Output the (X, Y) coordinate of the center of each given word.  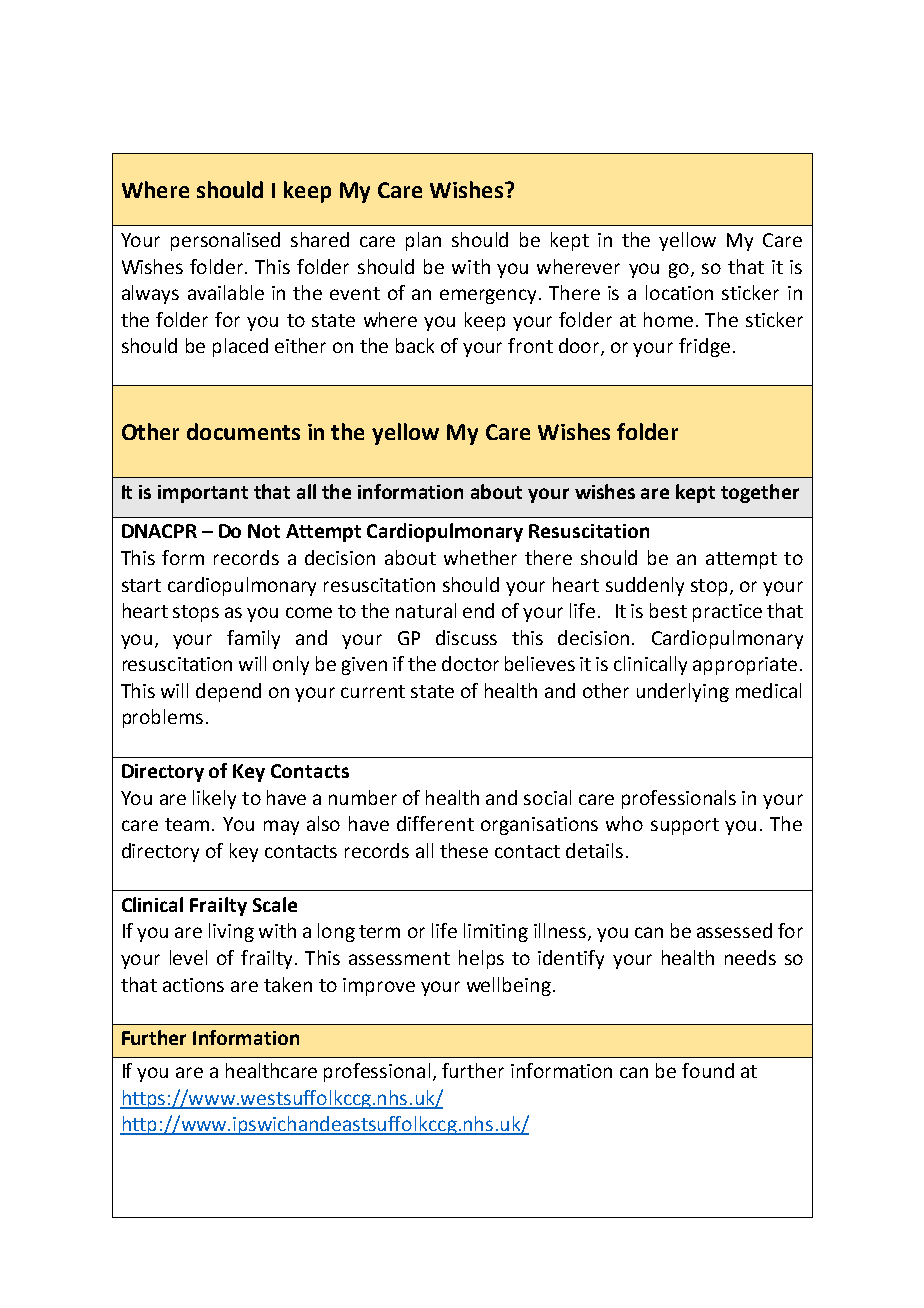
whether (480, 557)
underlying (683, 692)
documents (243, 431)
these (464, 850)
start (141, 585)
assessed (734, 930)
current (373, 691)
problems (163, 718)
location (679, 292)
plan (423, 241)
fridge (704, 347)
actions (193, 985)
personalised (225, 241)
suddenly (645, 586)
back (415, 345)
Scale (275, 904)
